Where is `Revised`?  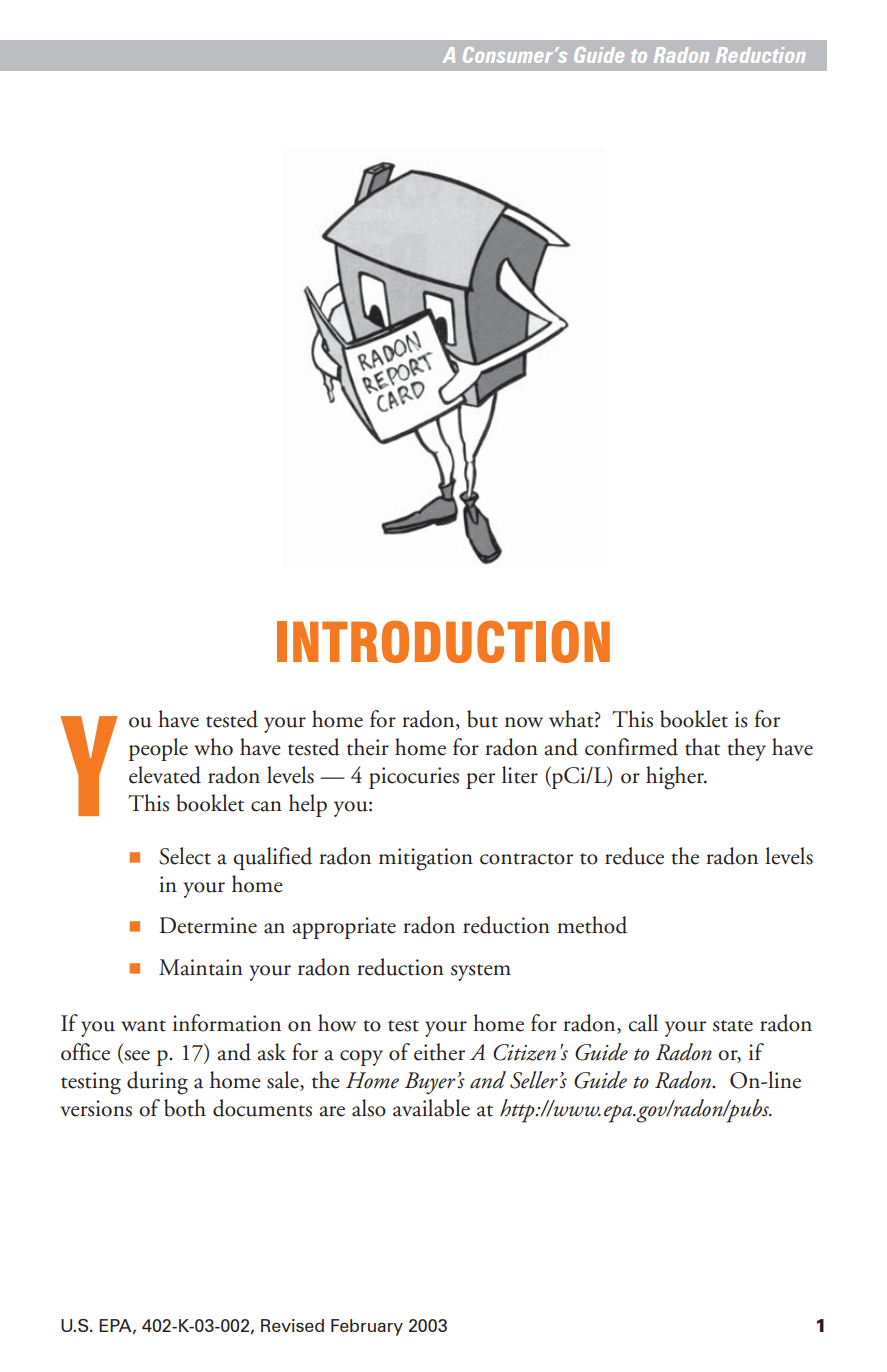 Revised is located at coordinates (292, 1325).
